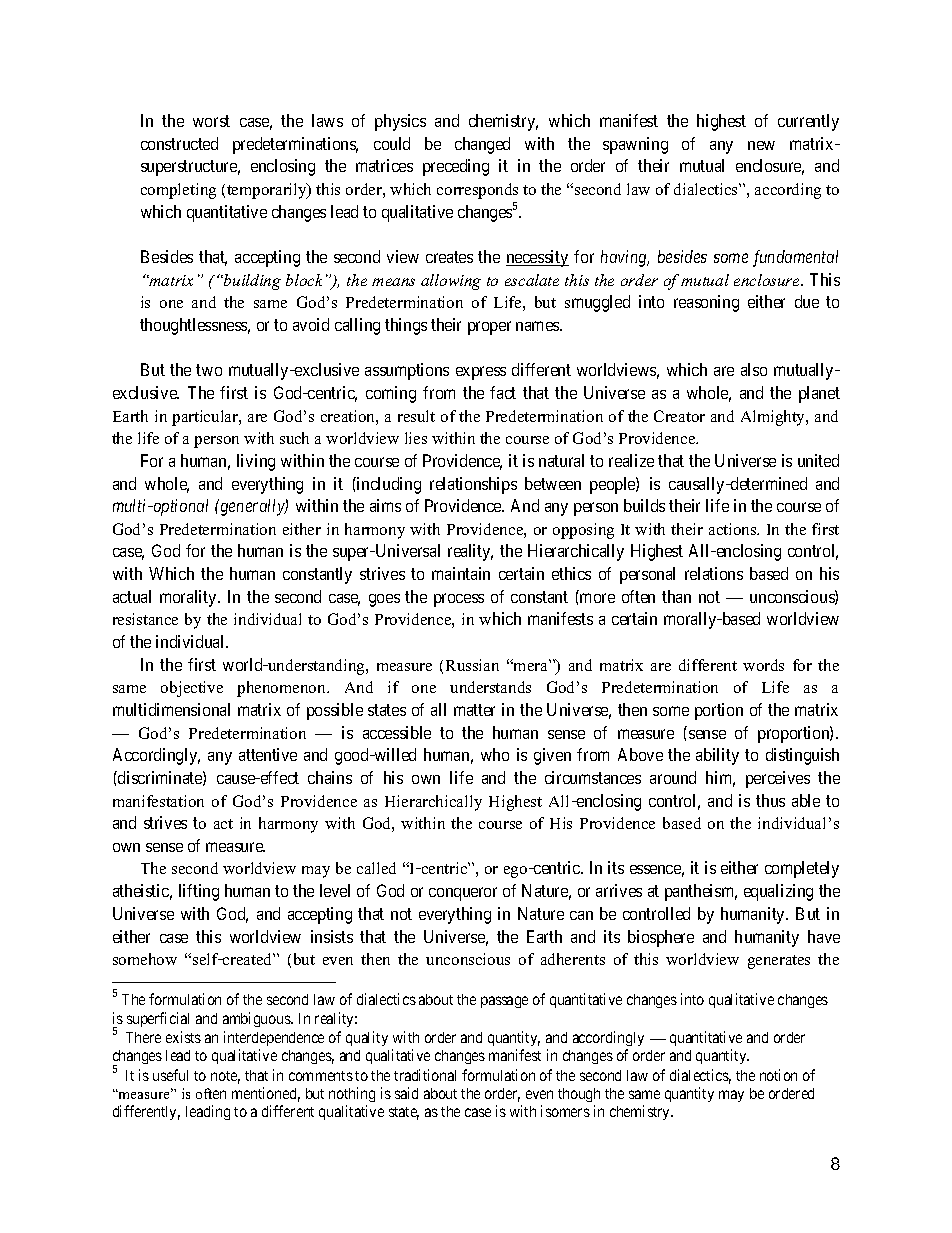 Image resolution: width=952 pixels, height=1233 pixels. Describe the element at coordinates (179, 143) in the screenshot. I see `constructed` at that location.
